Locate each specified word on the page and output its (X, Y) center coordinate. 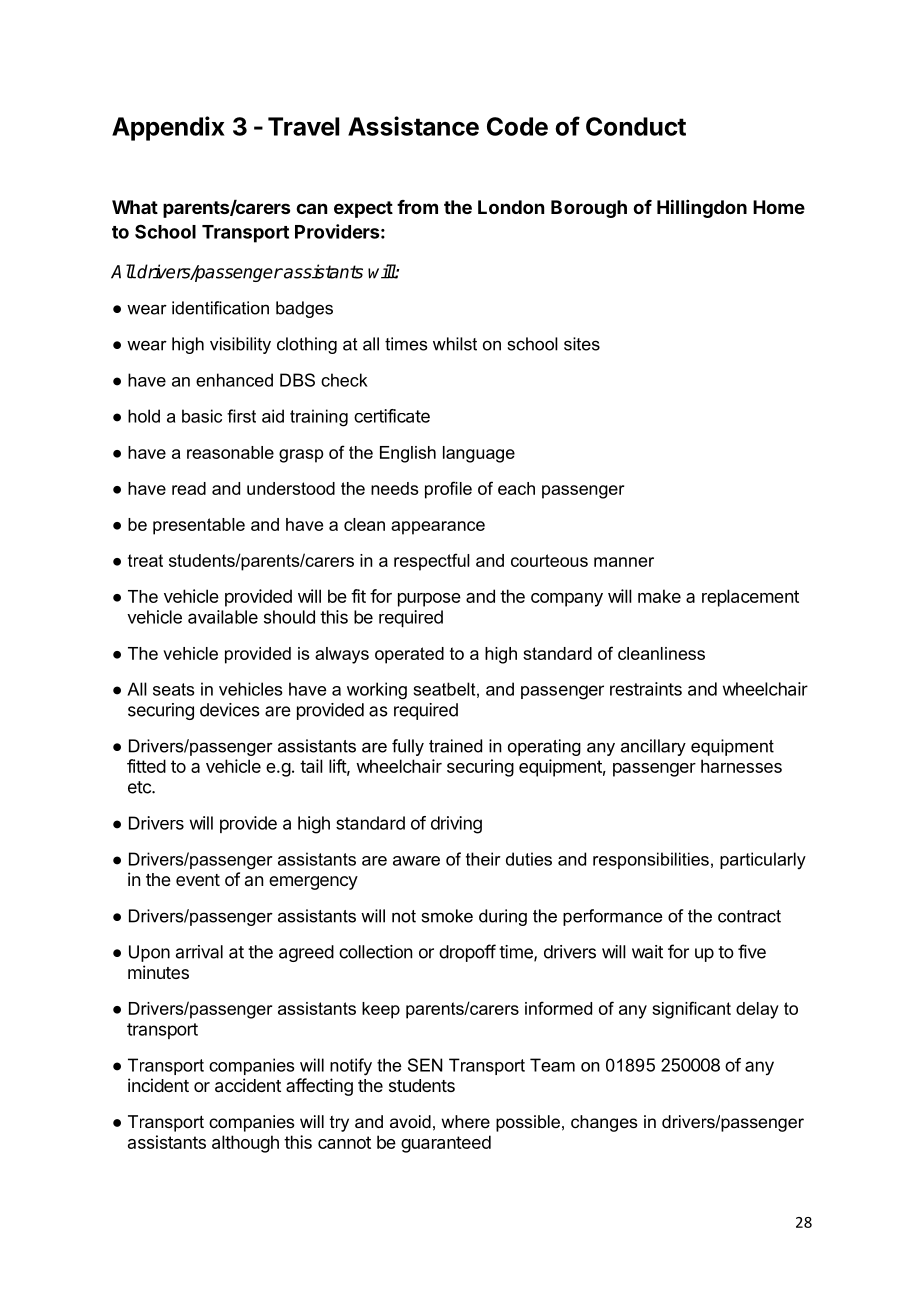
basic (202, 416)
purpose (429, 600)
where (465, 1121)
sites (582, 344)
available (223, 617)
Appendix (168, 128)
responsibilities (651, 860)
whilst (455, 344)
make (659, 596)
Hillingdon (702, 208)
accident (248, 1085)
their (483, 859)
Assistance (413, 126)
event (198, 880)
